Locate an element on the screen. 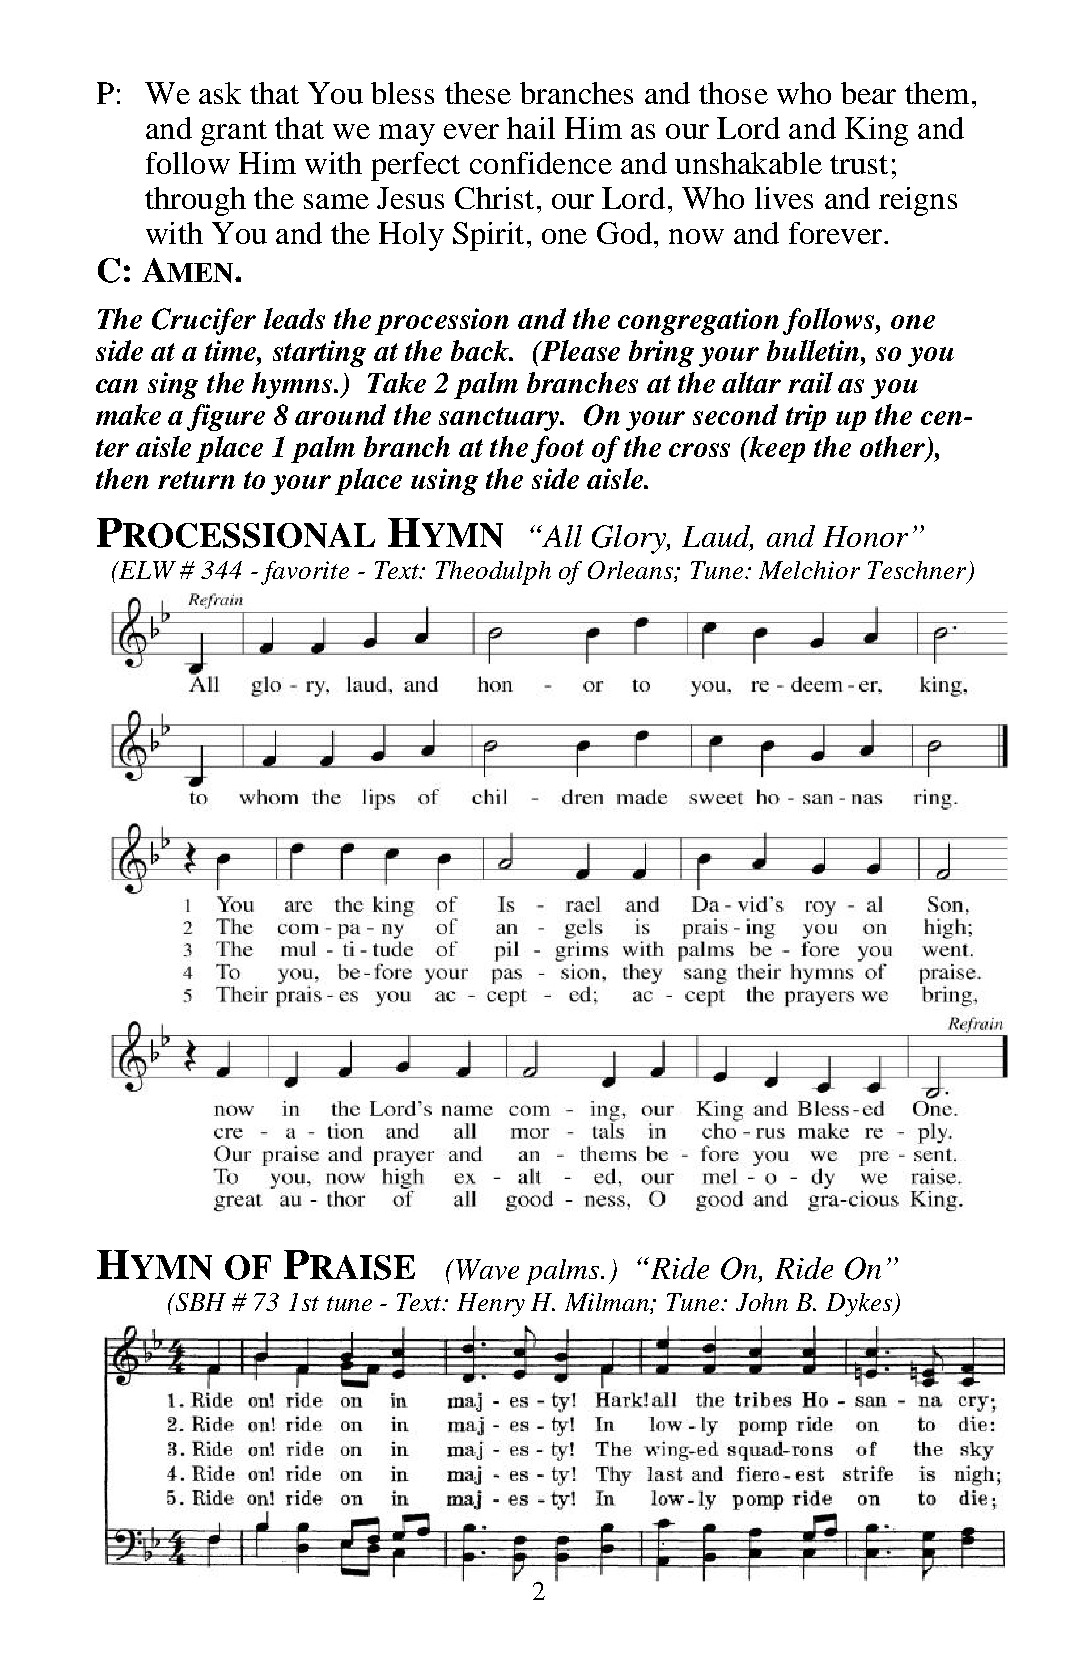 This screenshot has width=1077, height=1665. Wave is located at coordinates (487, 1269).
